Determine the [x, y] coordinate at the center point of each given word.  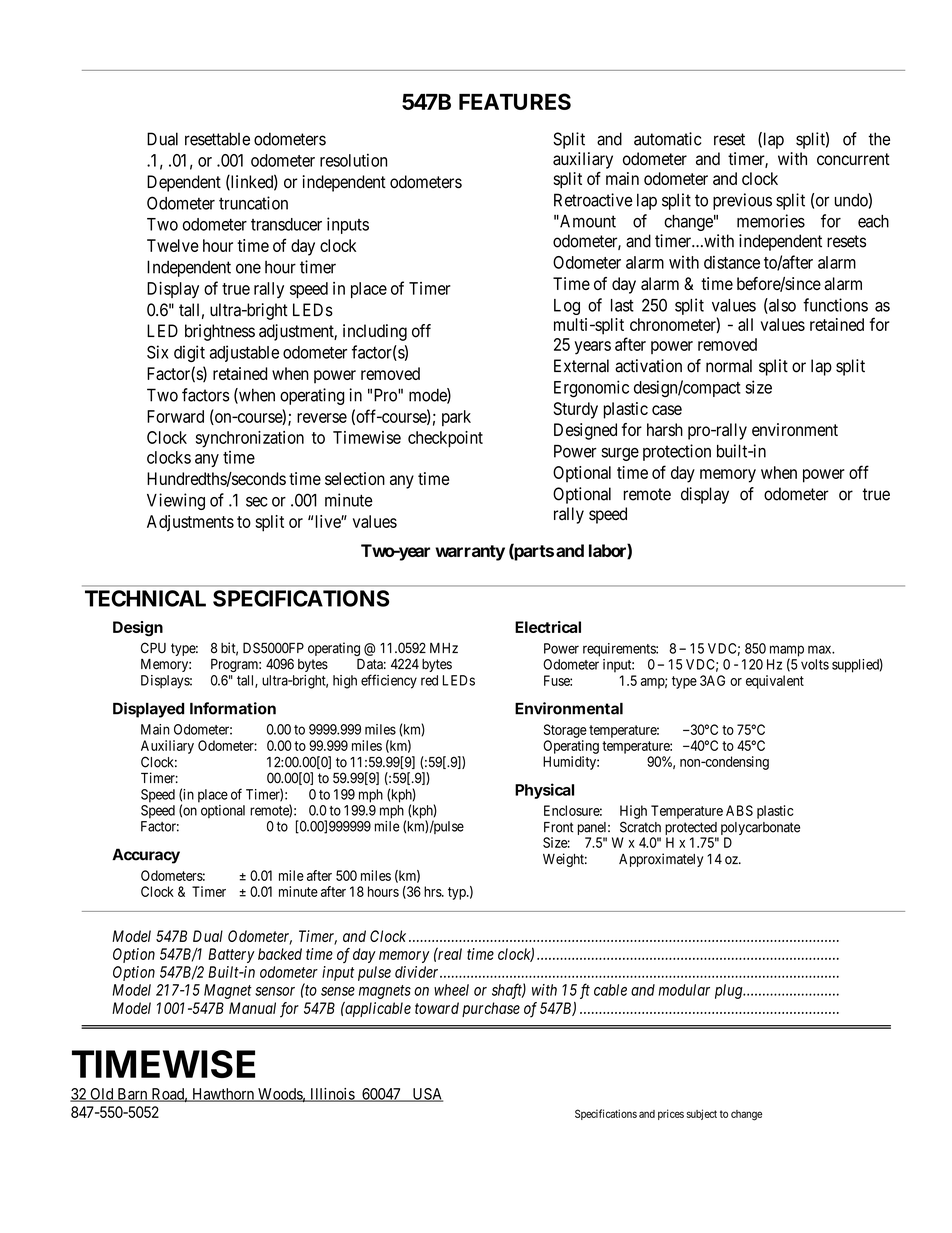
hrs [433, 891]
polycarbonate [759, 830]
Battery [231, 955]
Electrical [548, 627]
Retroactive [593, 200]
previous [742, 201]
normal [729, 366]
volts [815, 664]
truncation [253, 203]
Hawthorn [223, 1095]
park [456, 418]
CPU [153, 648]
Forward [175, 416]
